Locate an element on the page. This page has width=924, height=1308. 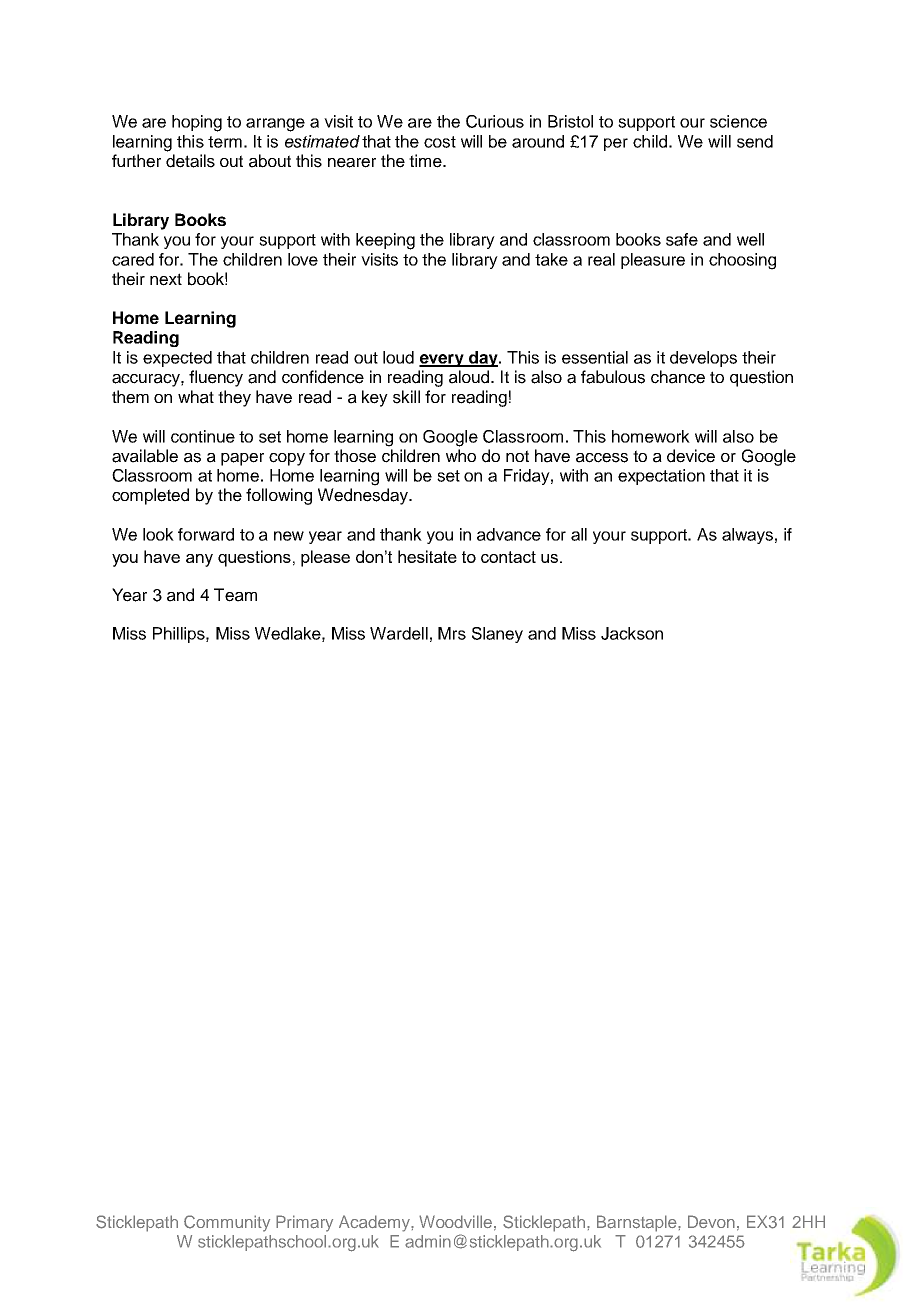
details is located at coordinates (190, 161).
